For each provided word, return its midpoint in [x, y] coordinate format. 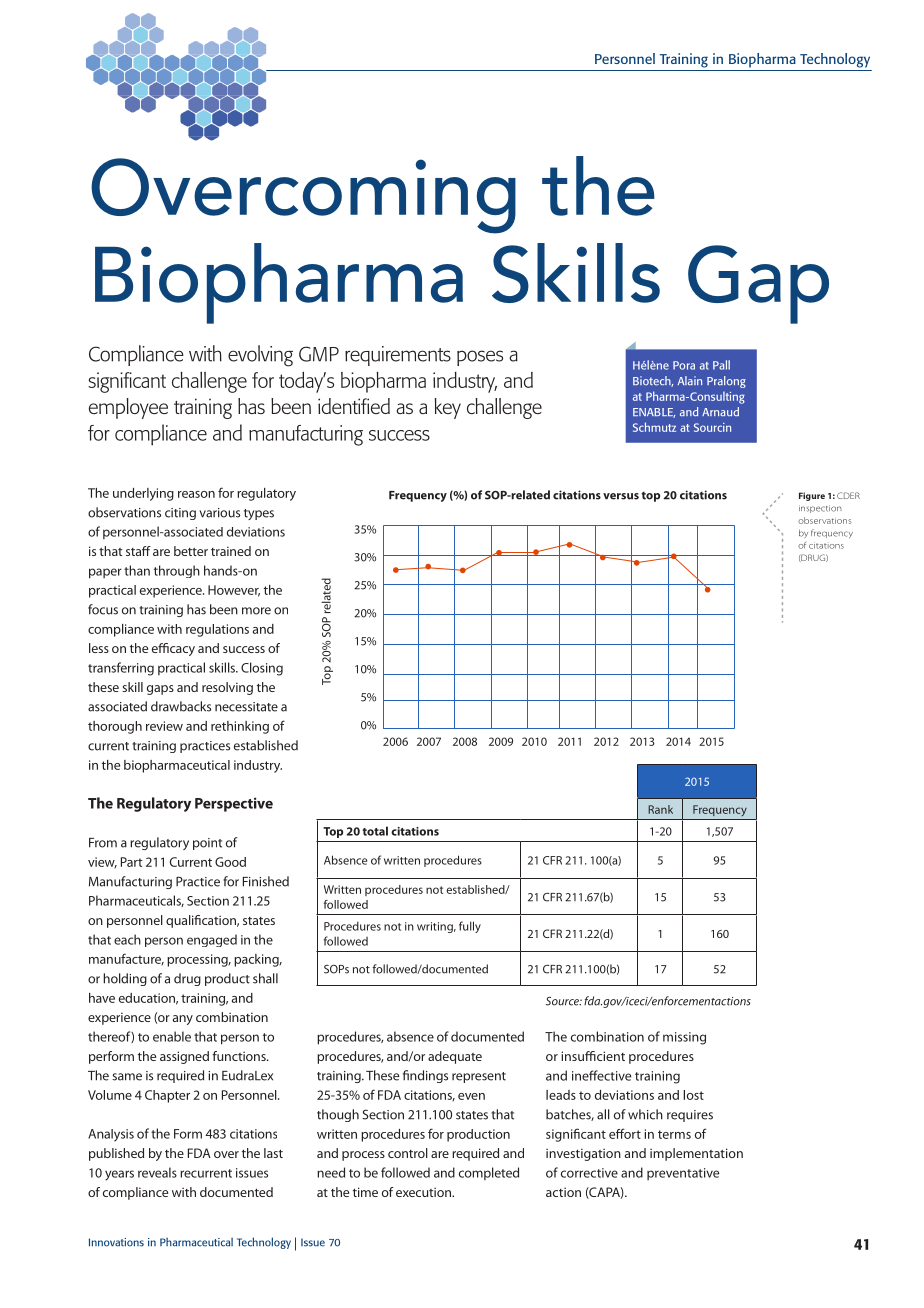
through [177, 571]
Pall [721, 365]
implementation [696, 1154]
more [256, 611]
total [375, 831]
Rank [660, 809]
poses [480, 358]
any [183, 1020]
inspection [820, 509]
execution [424, 1192]
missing [684, 1038]
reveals [157, 1172]
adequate [455, 1057]
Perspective [234, 804]
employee [128, 408]
